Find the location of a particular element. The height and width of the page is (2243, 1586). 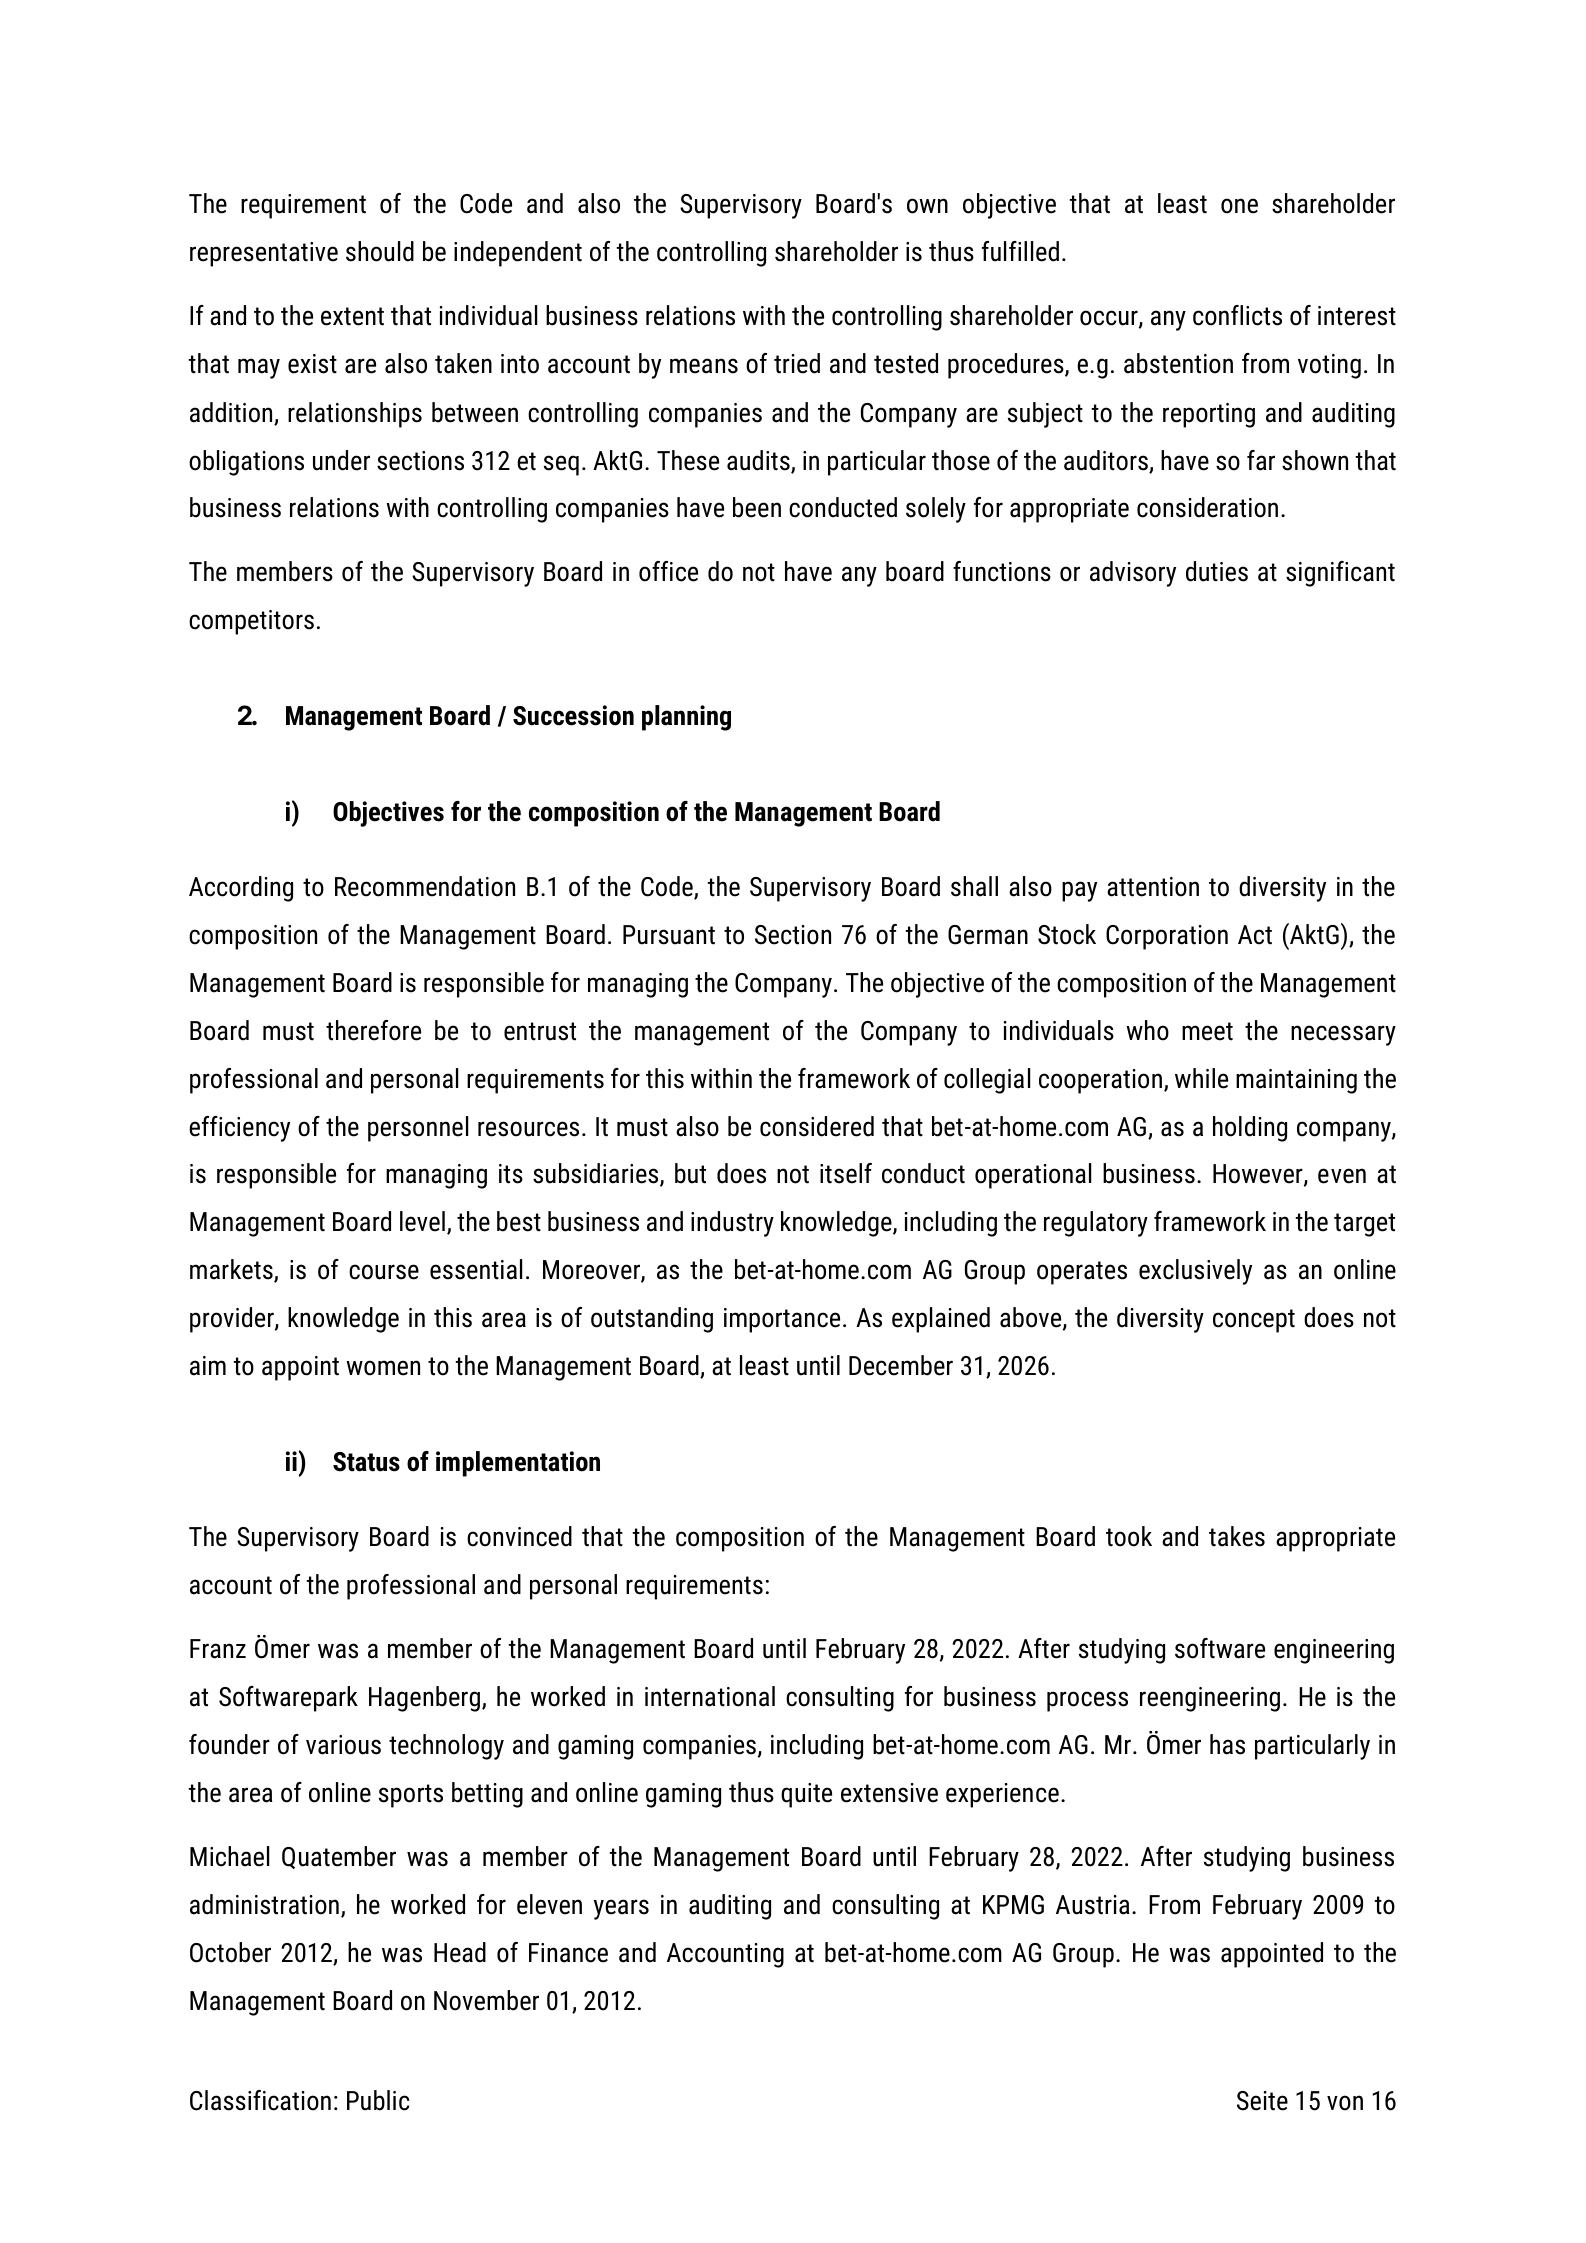

should is located at coordinates (380, 251).
